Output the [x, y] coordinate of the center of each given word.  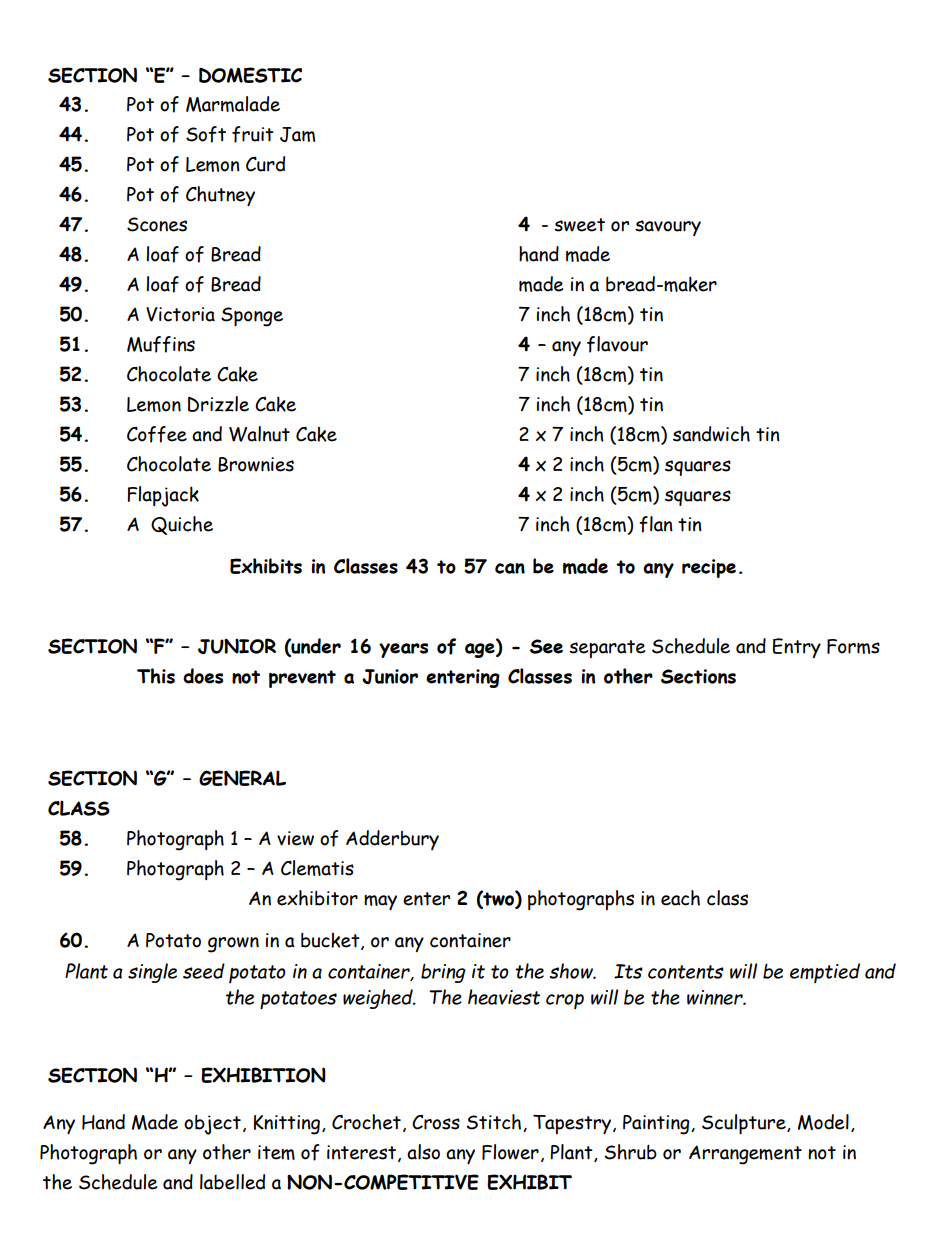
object [212, 1124]
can [510, 568]
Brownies [256, 464]
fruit [253, 134]
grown [233, 945]
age [481, 650]
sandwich [711, 434]
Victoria [180, 314]
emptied [825, 973]
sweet [579, 225]
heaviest [504, 997]
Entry [797, 648]
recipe [709, 568]
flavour [617, 344]
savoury [668, 228]
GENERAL [242, 778]
